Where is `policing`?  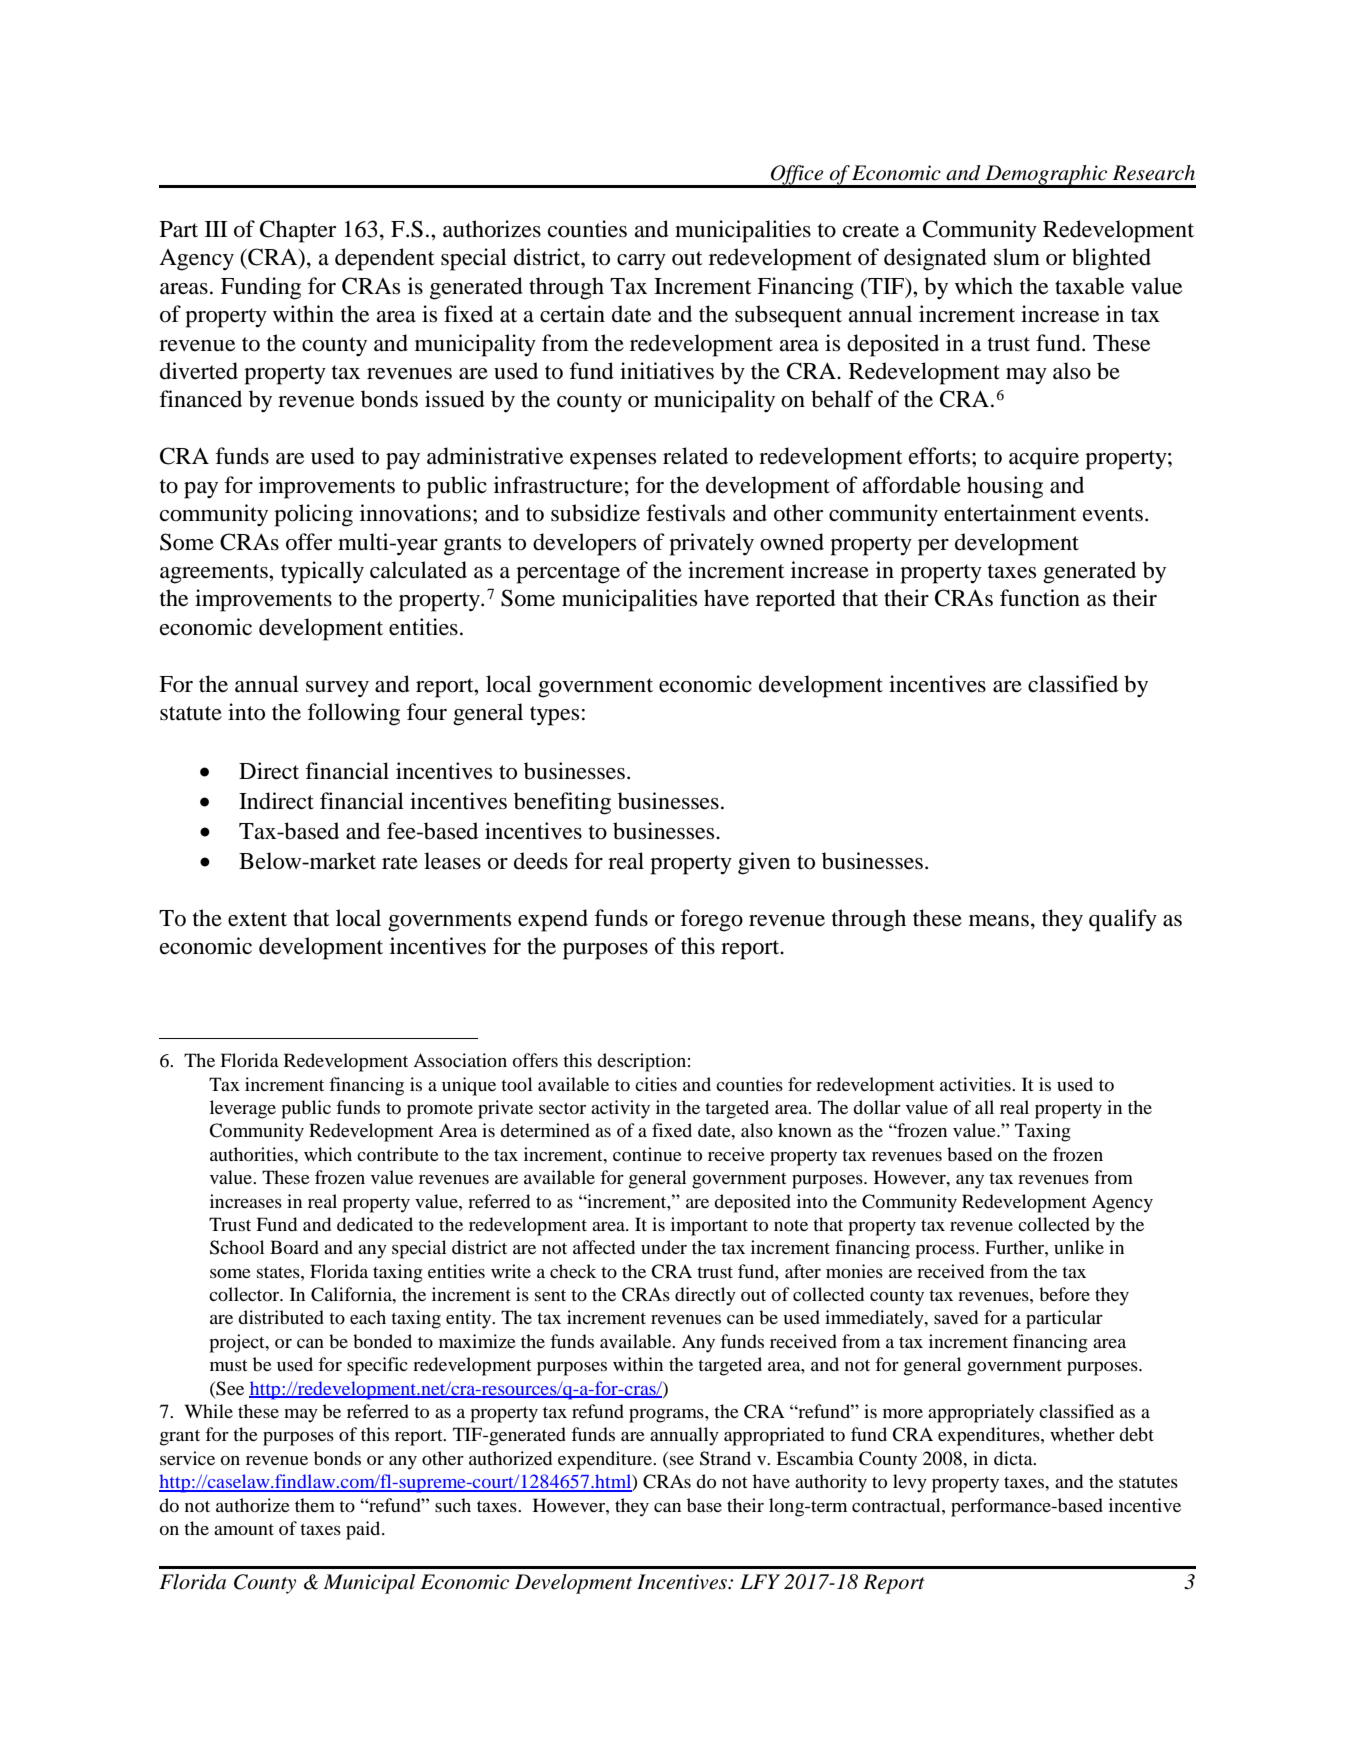
policing is located at coordinates (313, 515).
